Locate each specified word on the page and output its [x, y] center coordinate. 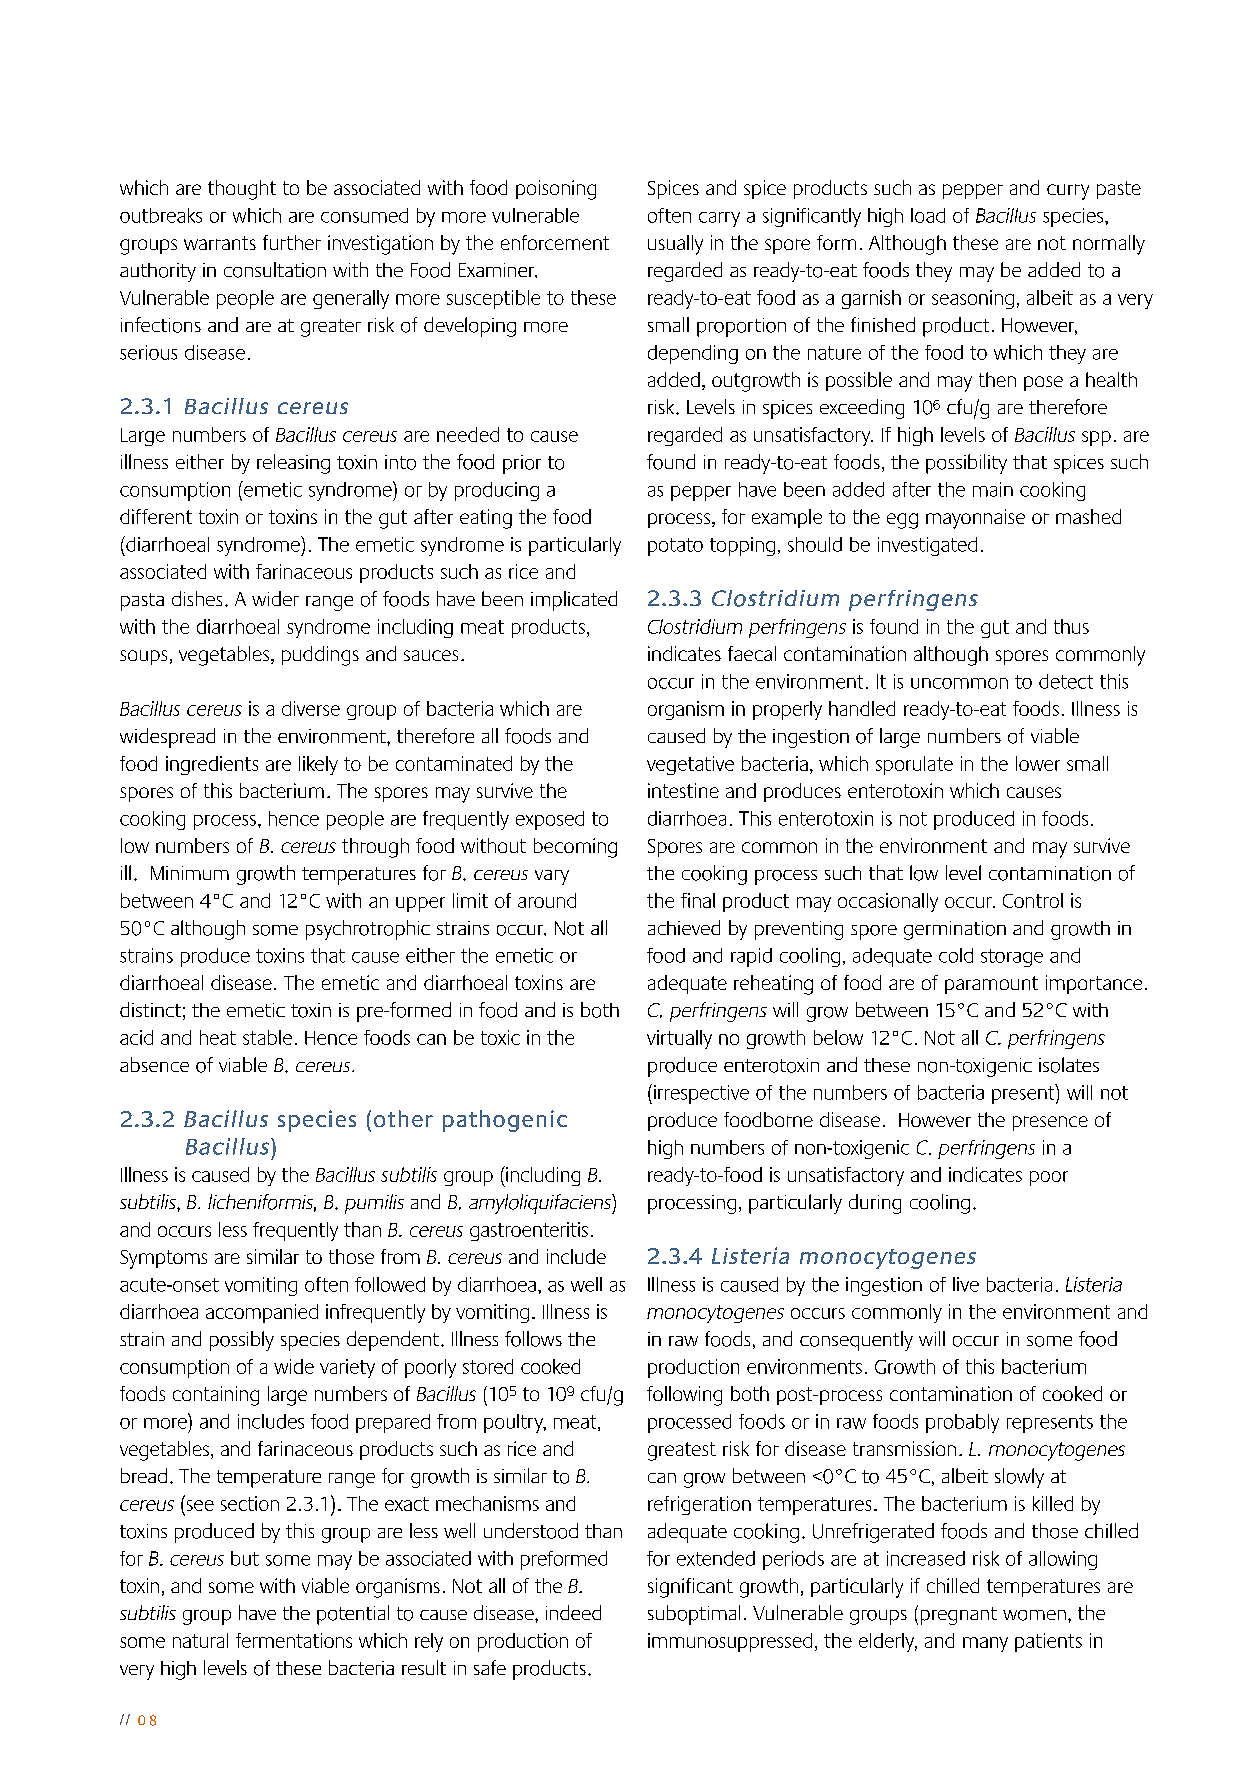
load [928, 215]
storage [1012, 958]
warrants [220, 243]
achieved [684, 927]
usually [675, 245]
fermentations [294, 1640]
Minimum [190, 873]
